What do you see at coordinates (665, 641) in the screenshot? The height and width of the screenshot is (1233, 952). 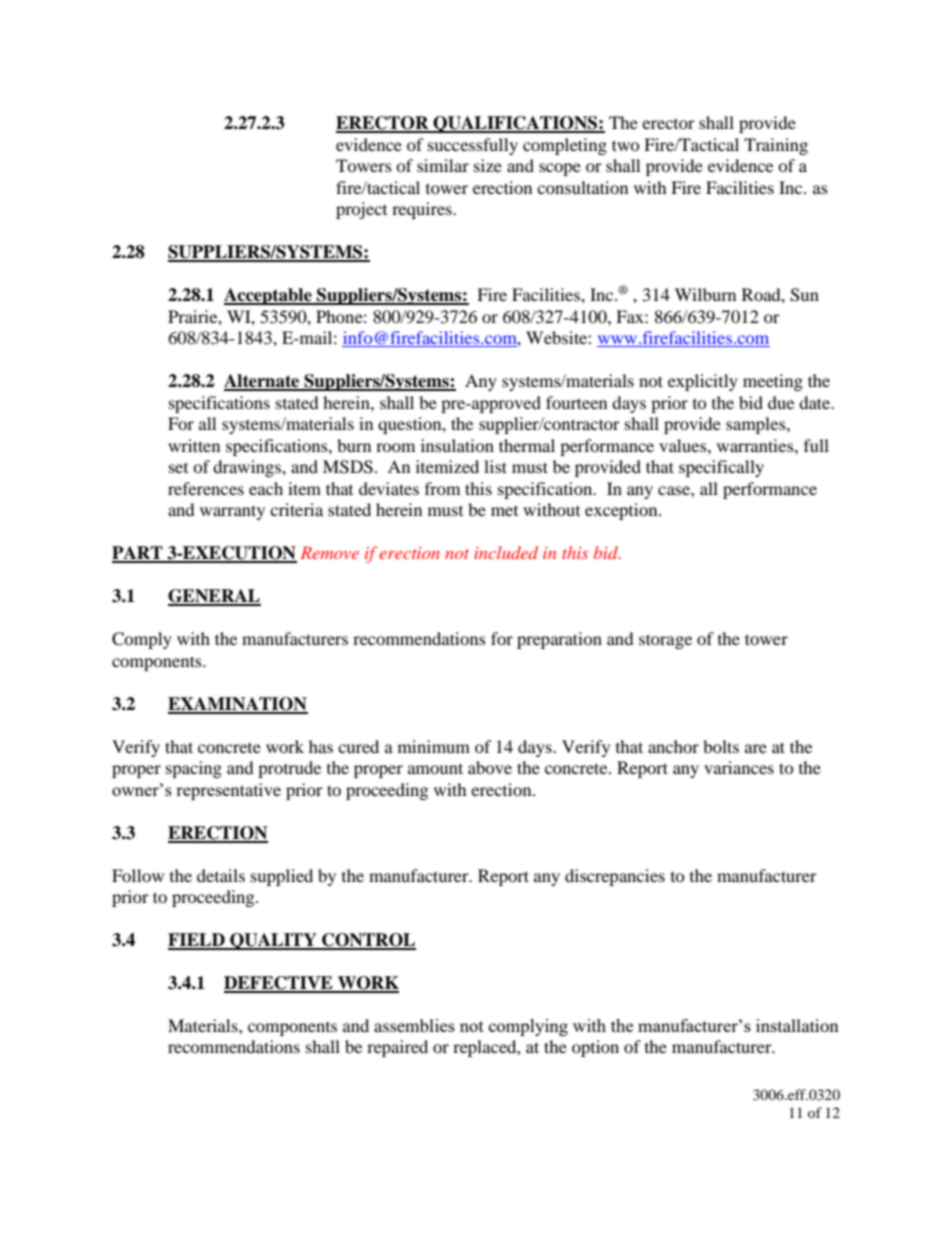 I see `storage` at bounding box center [665, 641].
